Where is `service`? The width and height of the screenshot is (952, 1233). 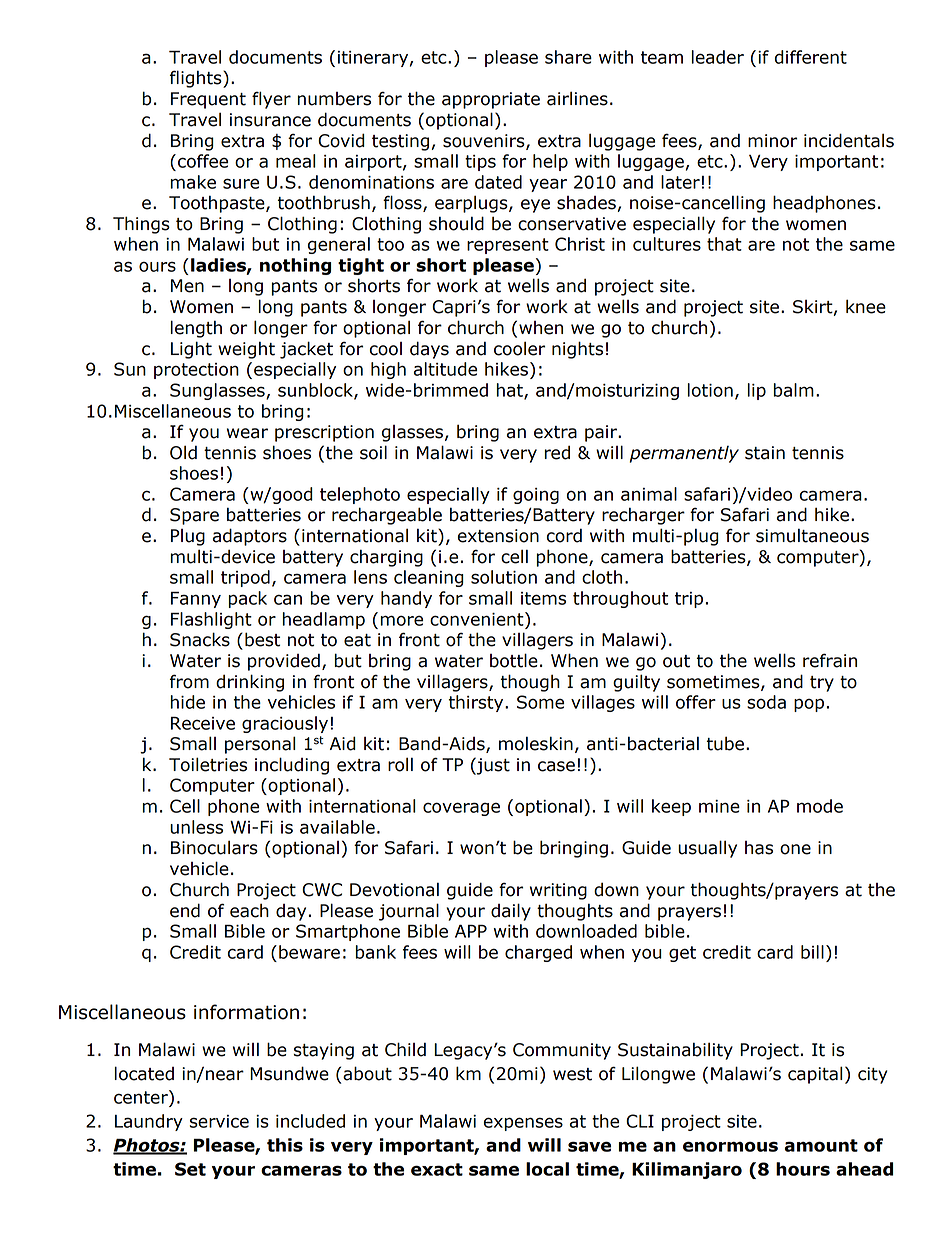
service is located at coordinates (219, 1121).
